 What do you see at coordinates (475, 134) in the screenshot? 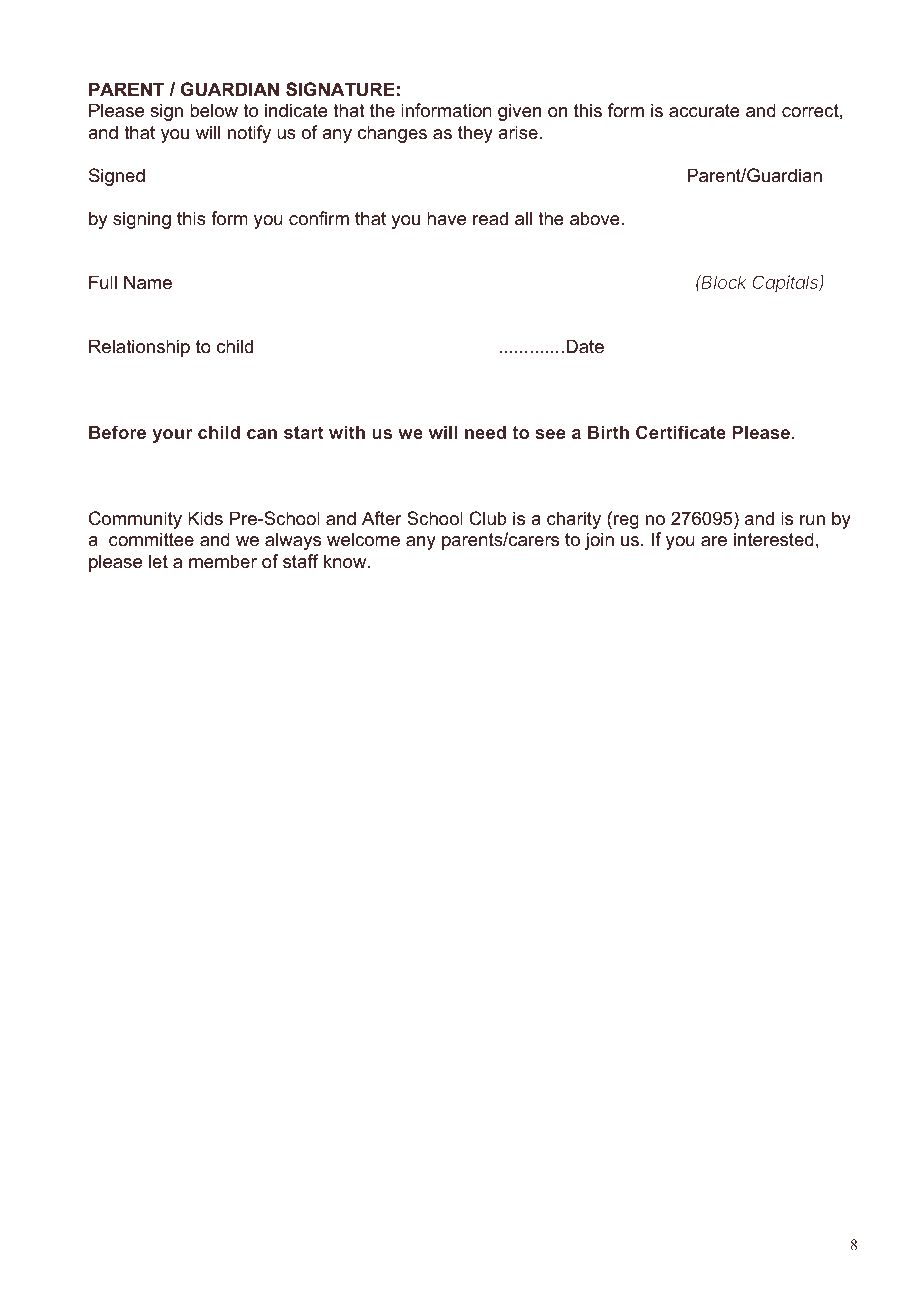
I see `they` at bounding box center [475, 134].
